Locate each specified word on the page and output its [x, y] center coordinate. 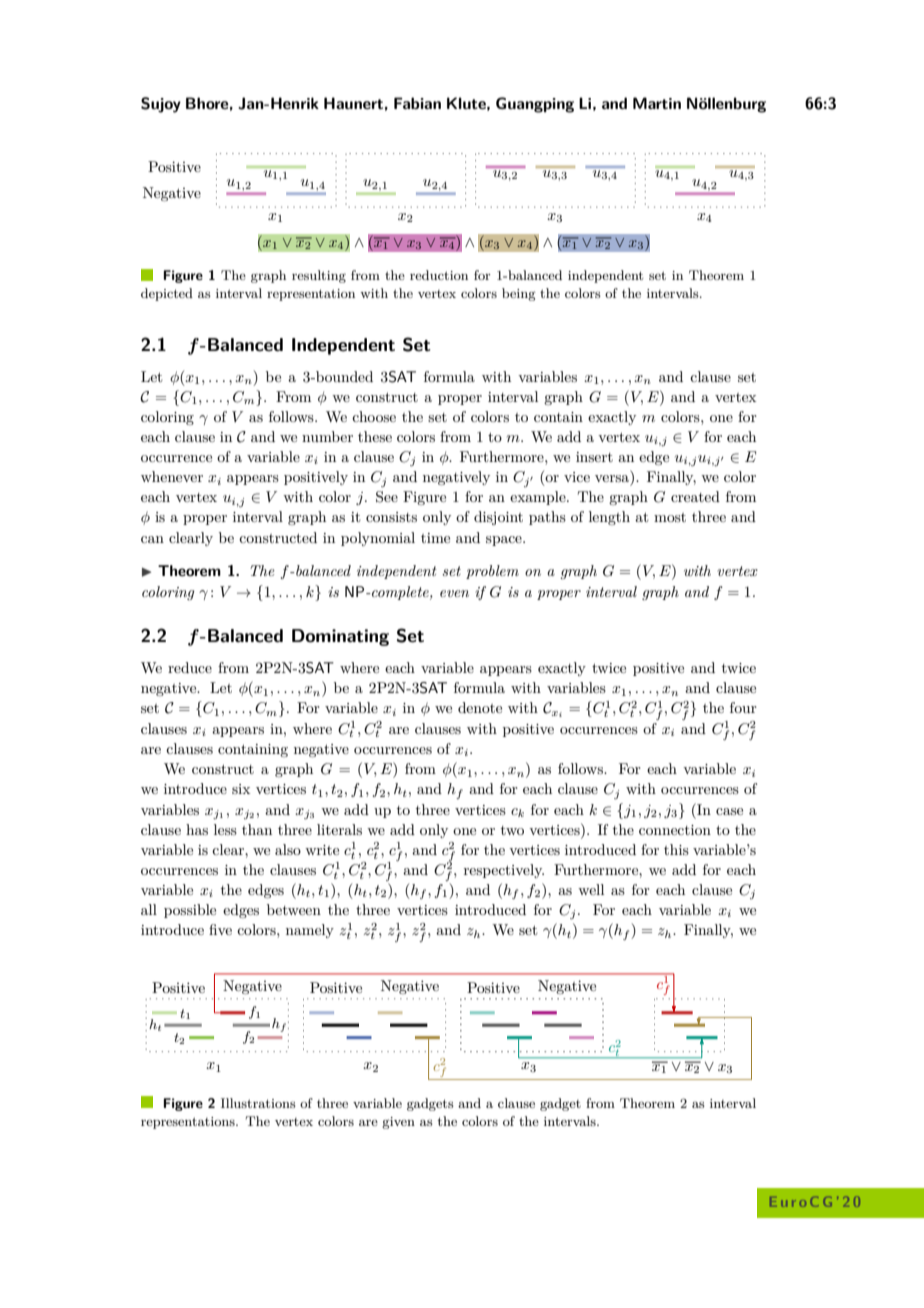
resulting [319, 276]
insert [594, 457]
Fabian [417, 103]
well [591, 889]
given [398, 1123]
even [454, 593]
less [225, 829]
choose [374, 416]
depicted [167, 294]
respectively [504, 871]
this [676, 849]
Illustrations [258, 1103]
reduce [190, 667]
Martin [657, 103]
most [670, 517]
